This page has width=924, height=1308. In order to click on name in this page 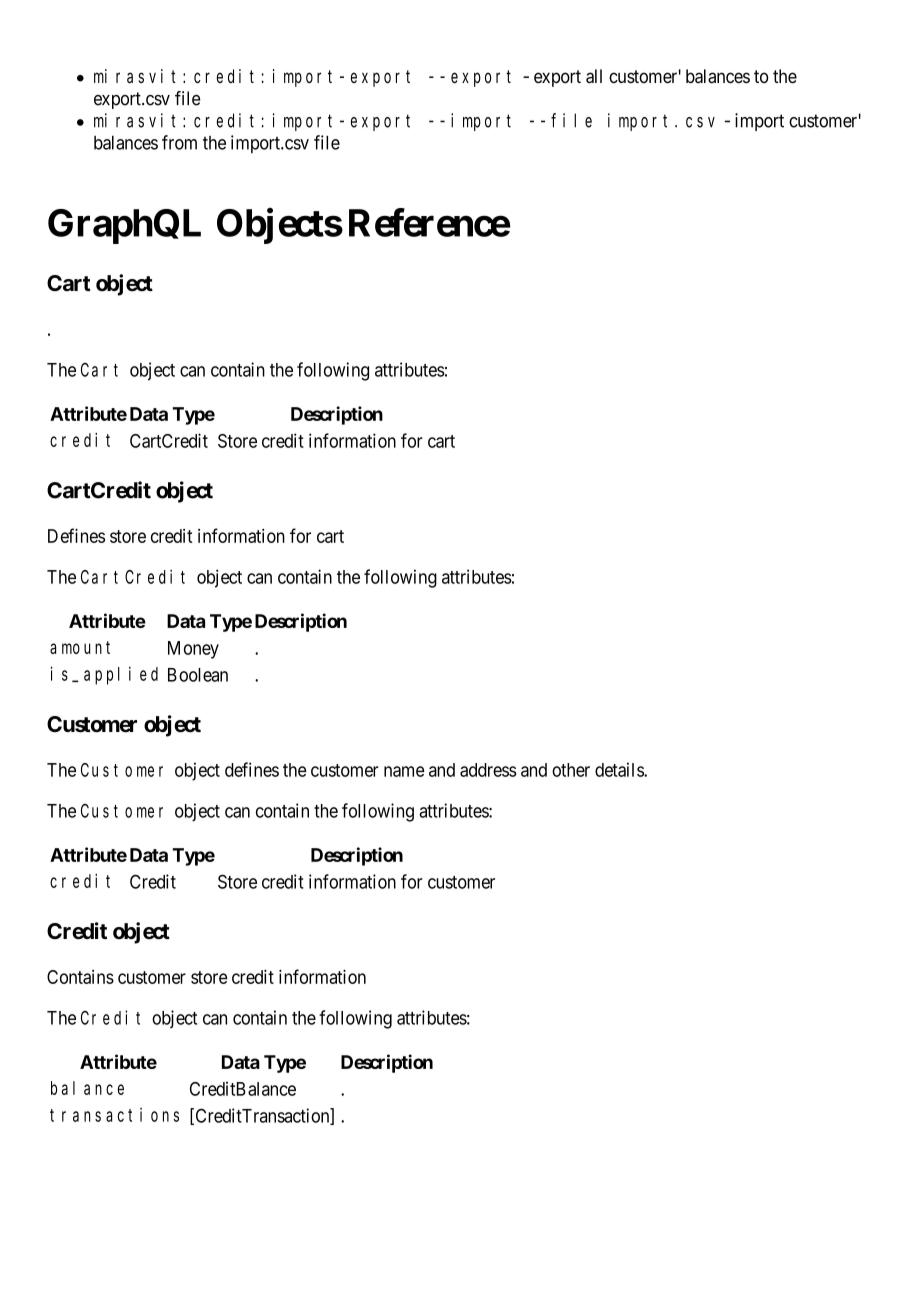, I will do `click(404, 771)`.
